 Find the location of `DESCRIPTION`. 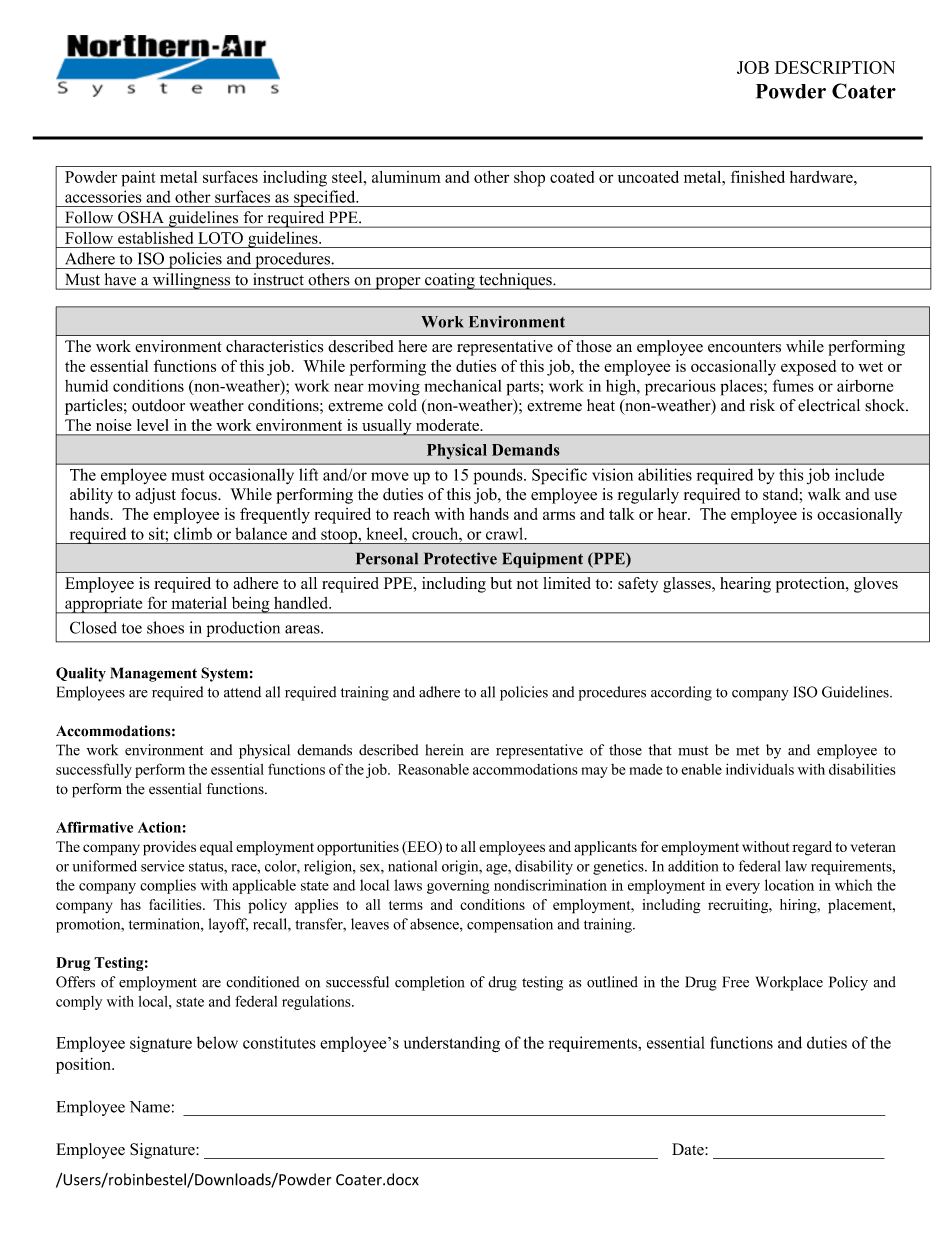

DESCRIPTION is located at coordinates (835, 67).
